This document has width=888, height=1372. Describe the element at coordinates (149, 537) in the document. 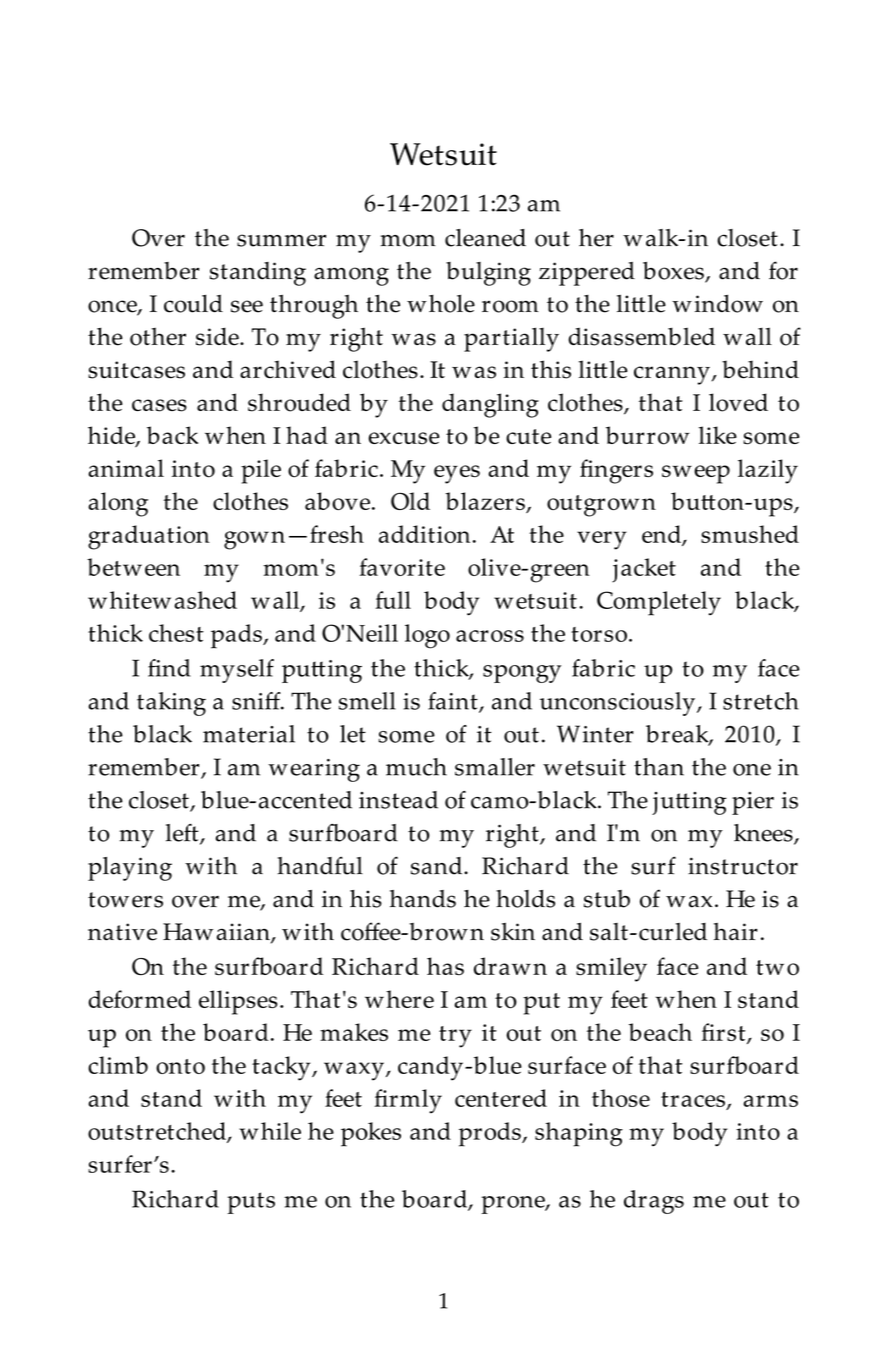

I see `graduation` at that location.
